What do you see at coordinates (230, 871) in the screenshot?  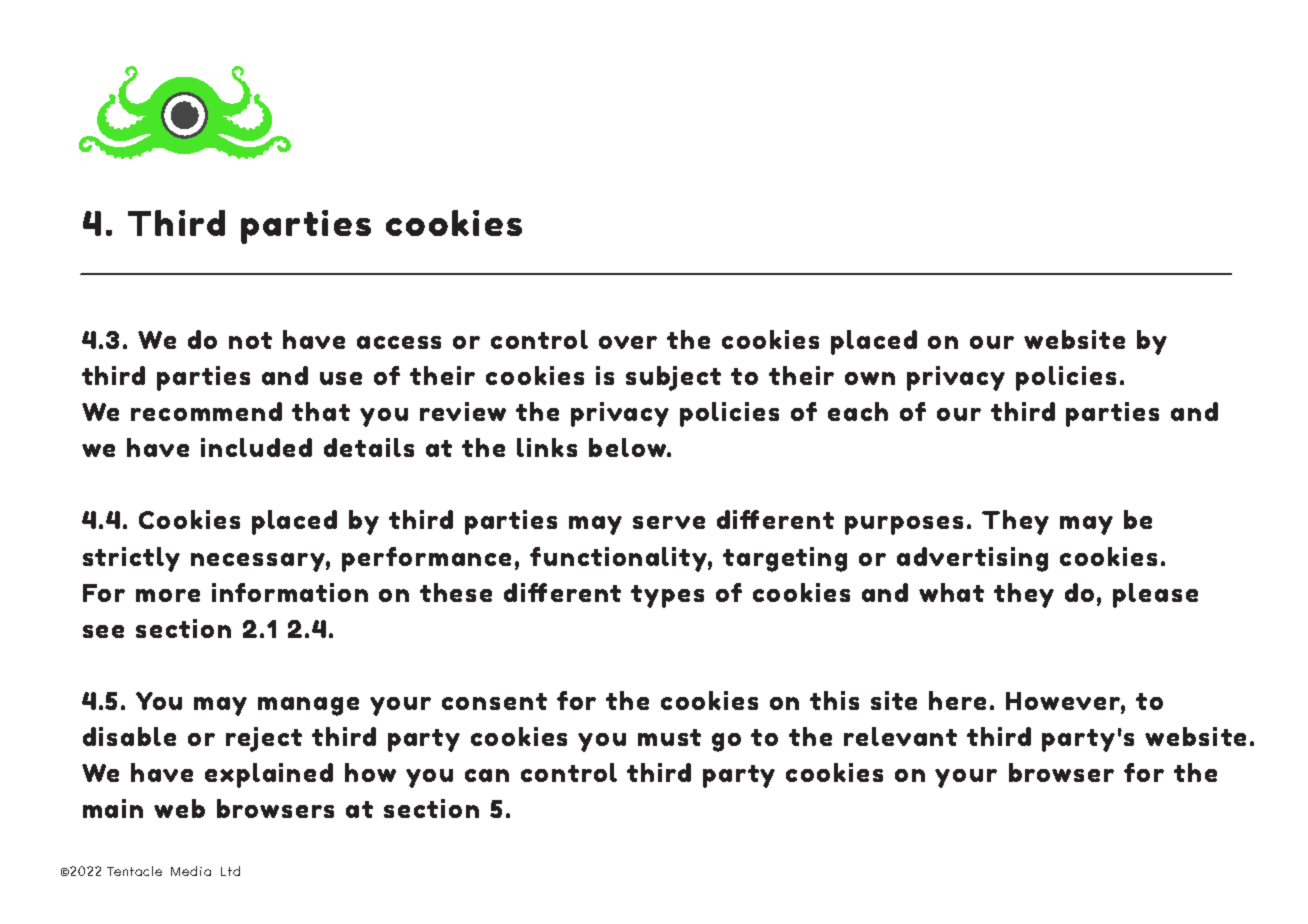 I see `Ltd` at bounding box center [230, 871].
